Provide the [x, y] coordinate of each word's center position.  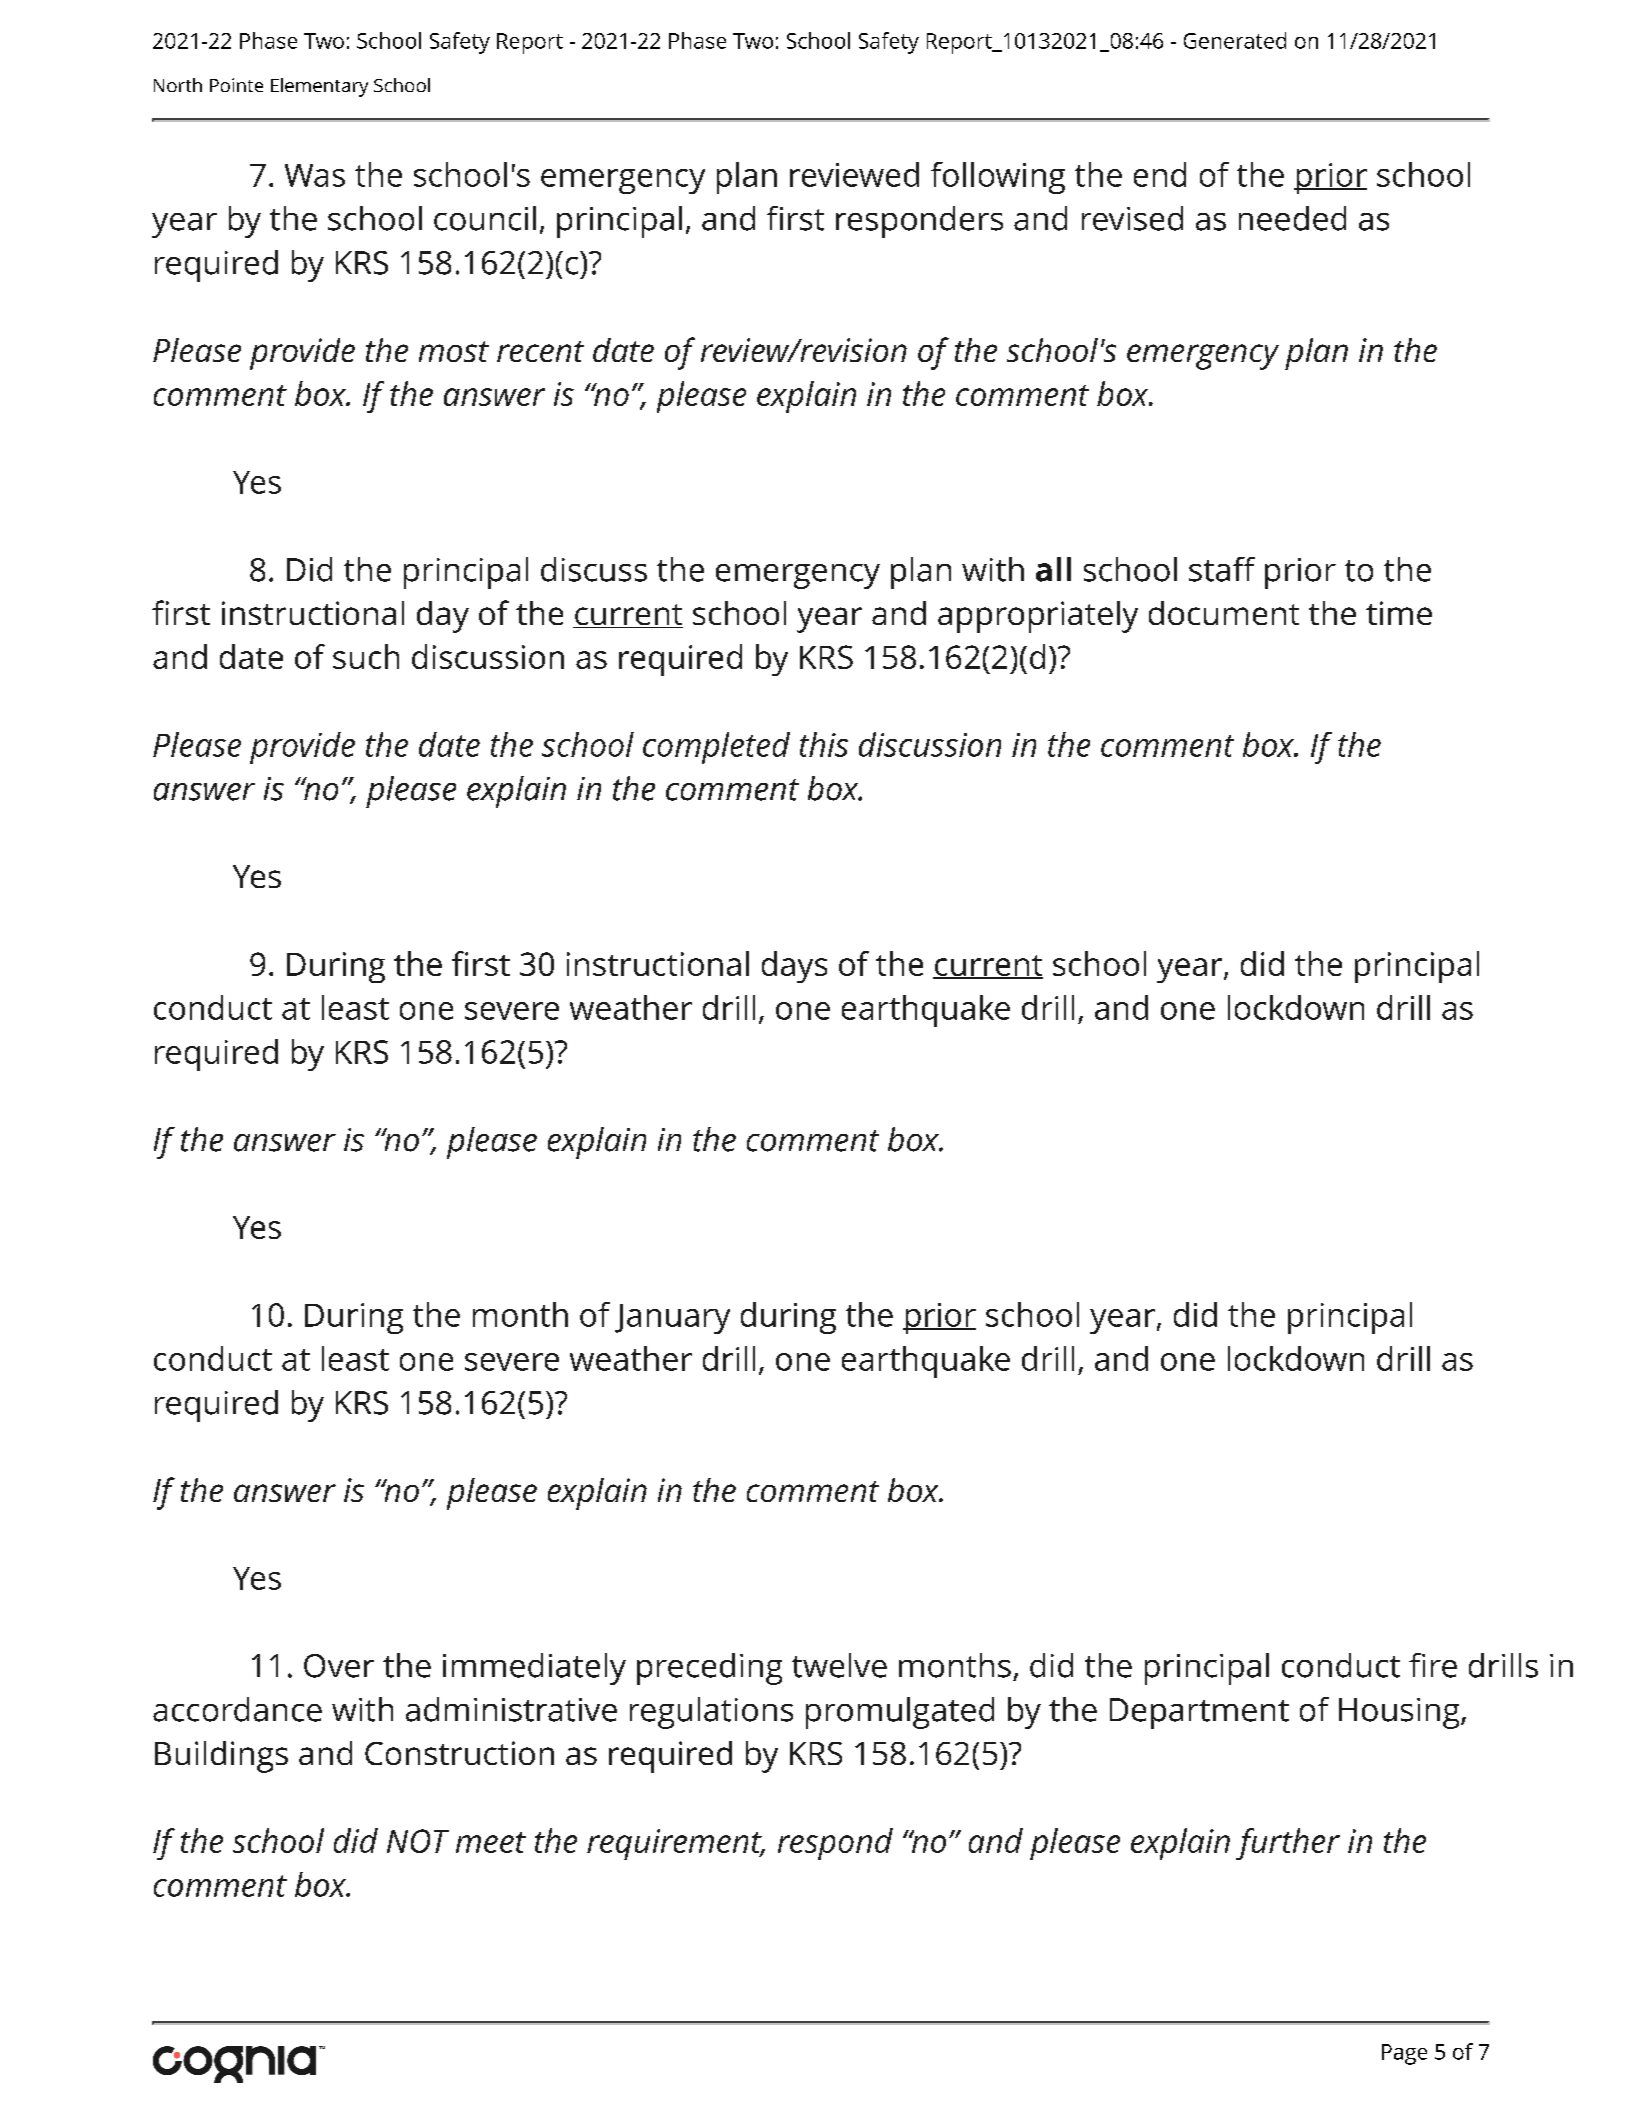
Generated [1235, 40]
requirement [675, 1844]
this [824, 744]
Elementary [319, 87]
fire [1433, 1665]
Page [1404, 2054]
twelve [839, 1665]
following [998, 178]
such [366, 656]
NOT [418, 1841]
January [672, 1319]
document [1224, 613]
